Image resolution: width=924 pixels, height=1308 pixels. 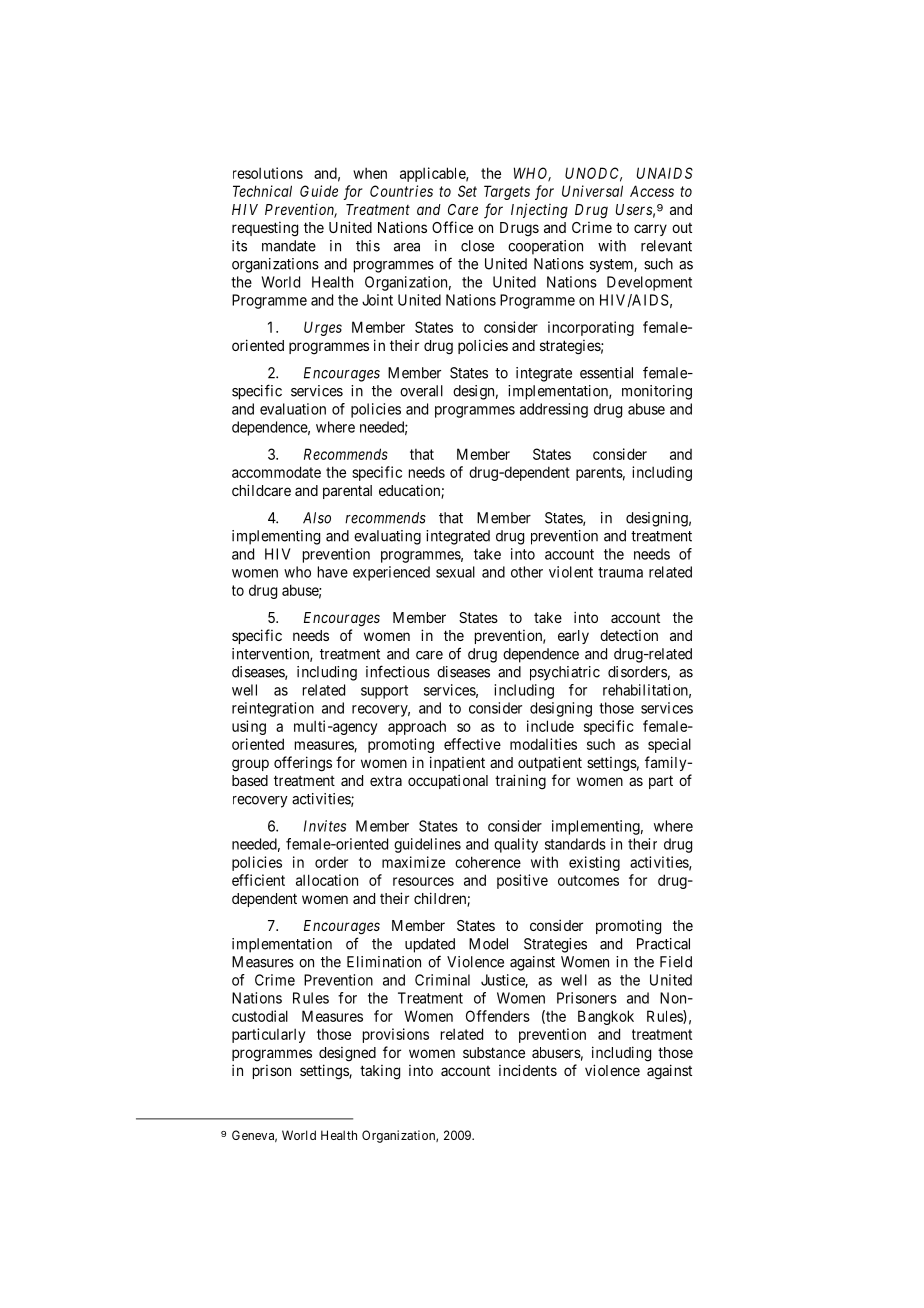 What do you see at coordinates (262, 191) in the screenshot?
I see `Technical` at bounding box center [262, 191].
